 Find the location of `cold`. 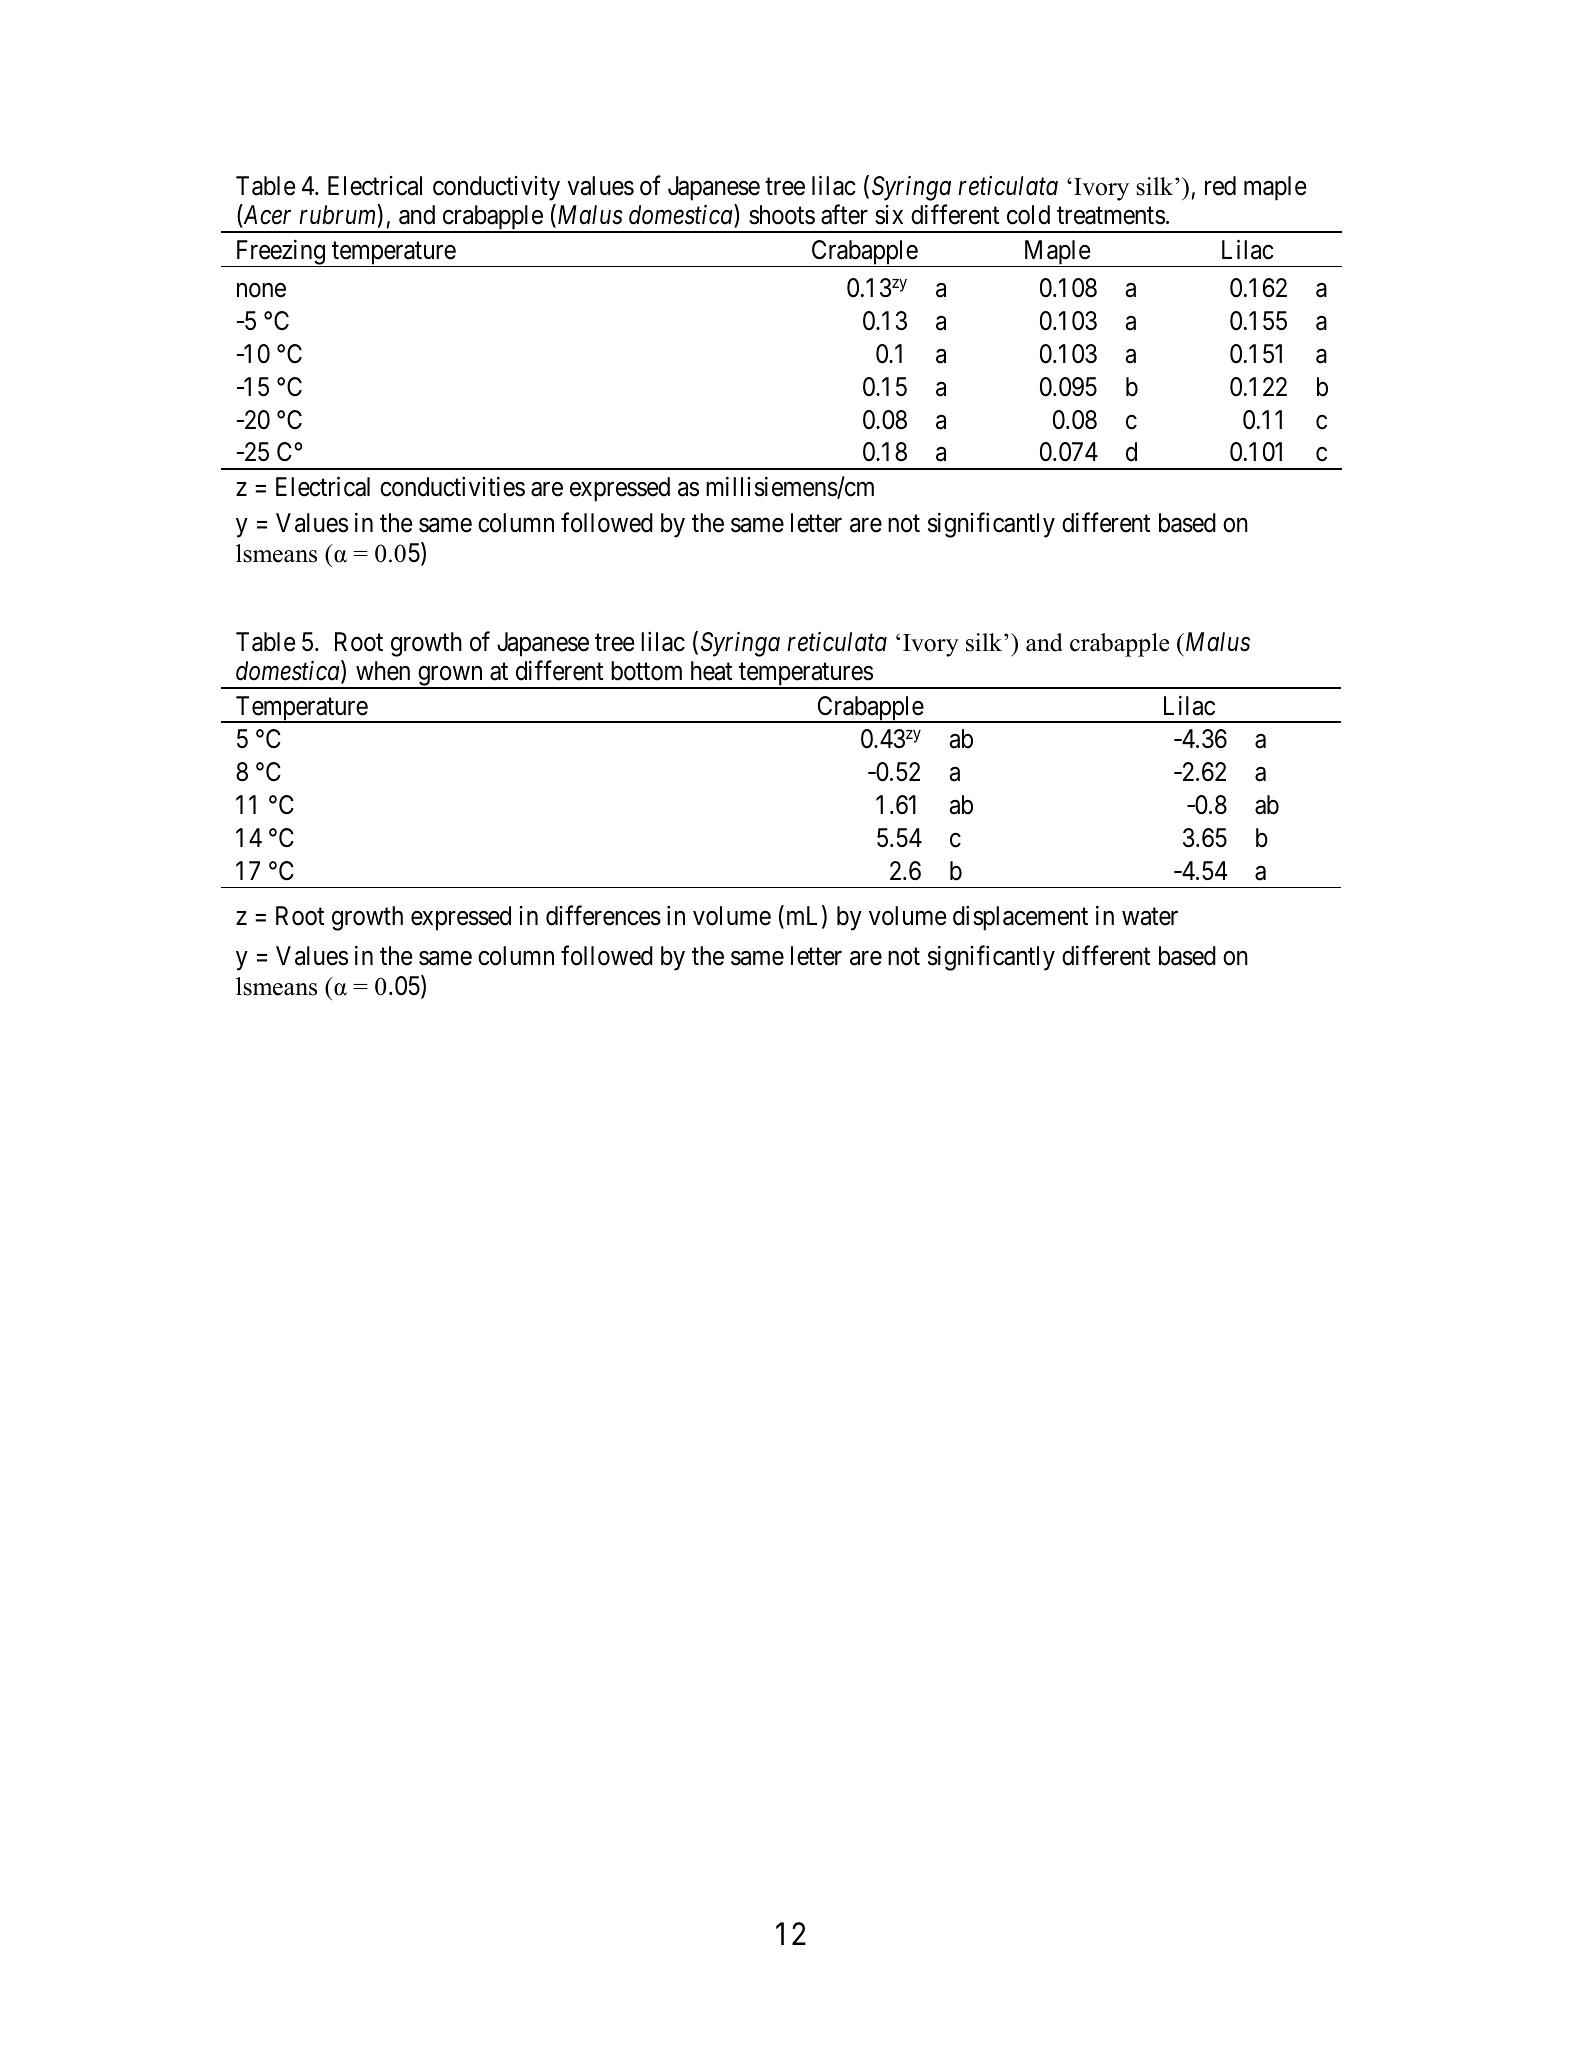

cold is located at coordinates (1028, 215).
